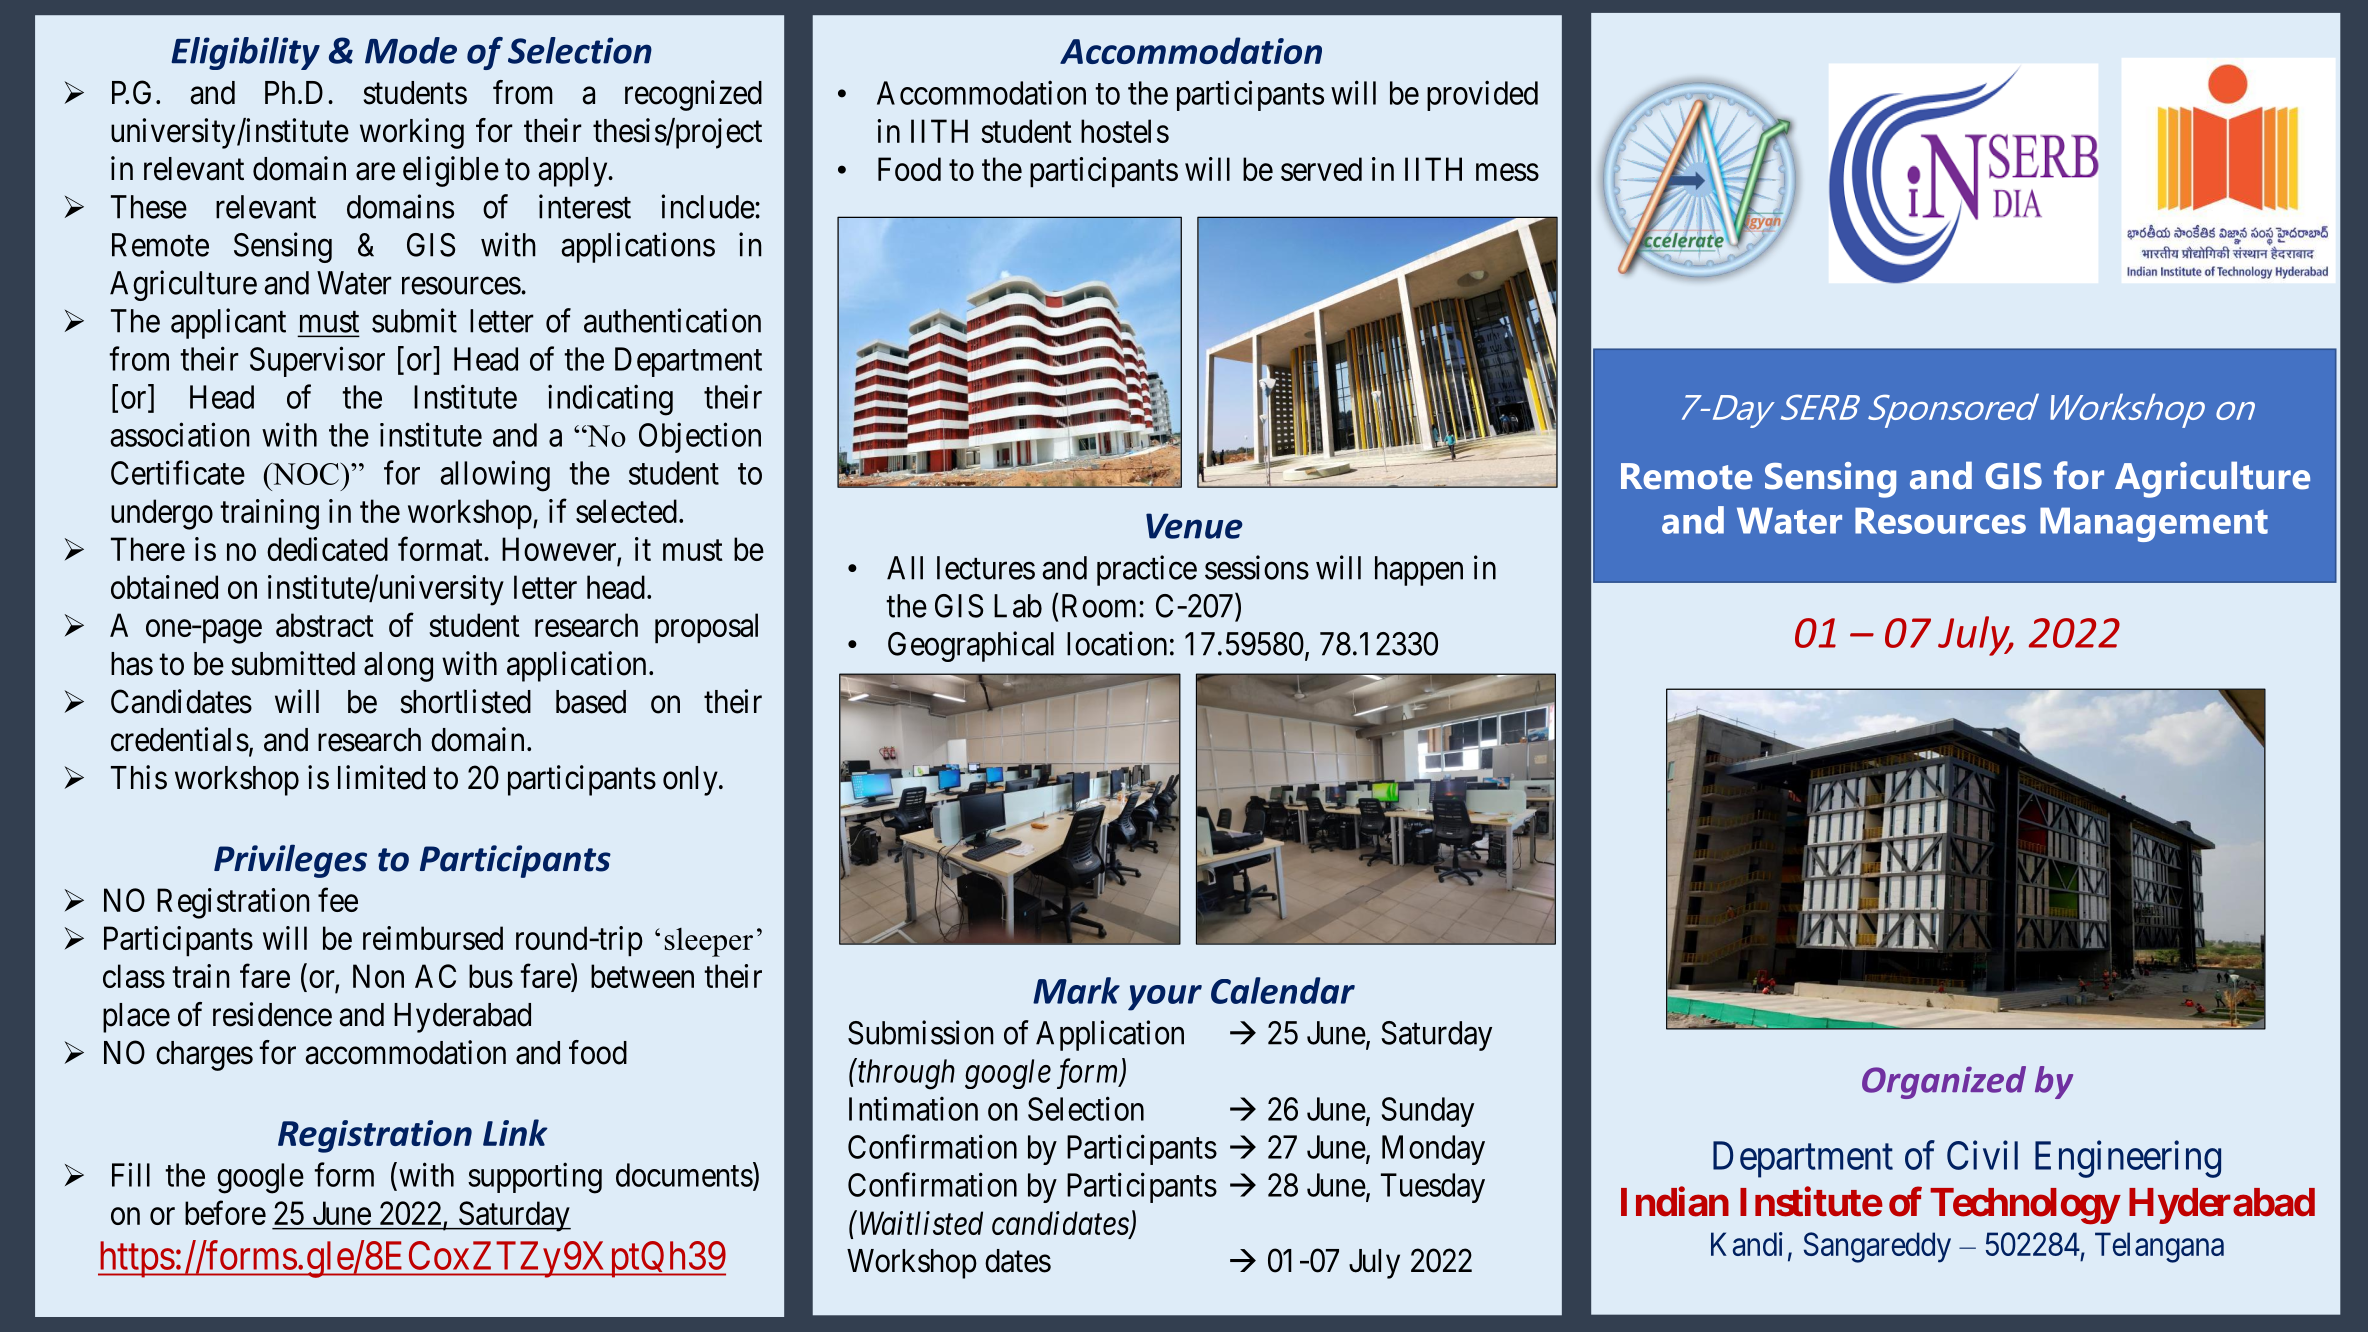 The width and height of the image is (2368, 1332). I want to click on provided, so click(1482, 95).
